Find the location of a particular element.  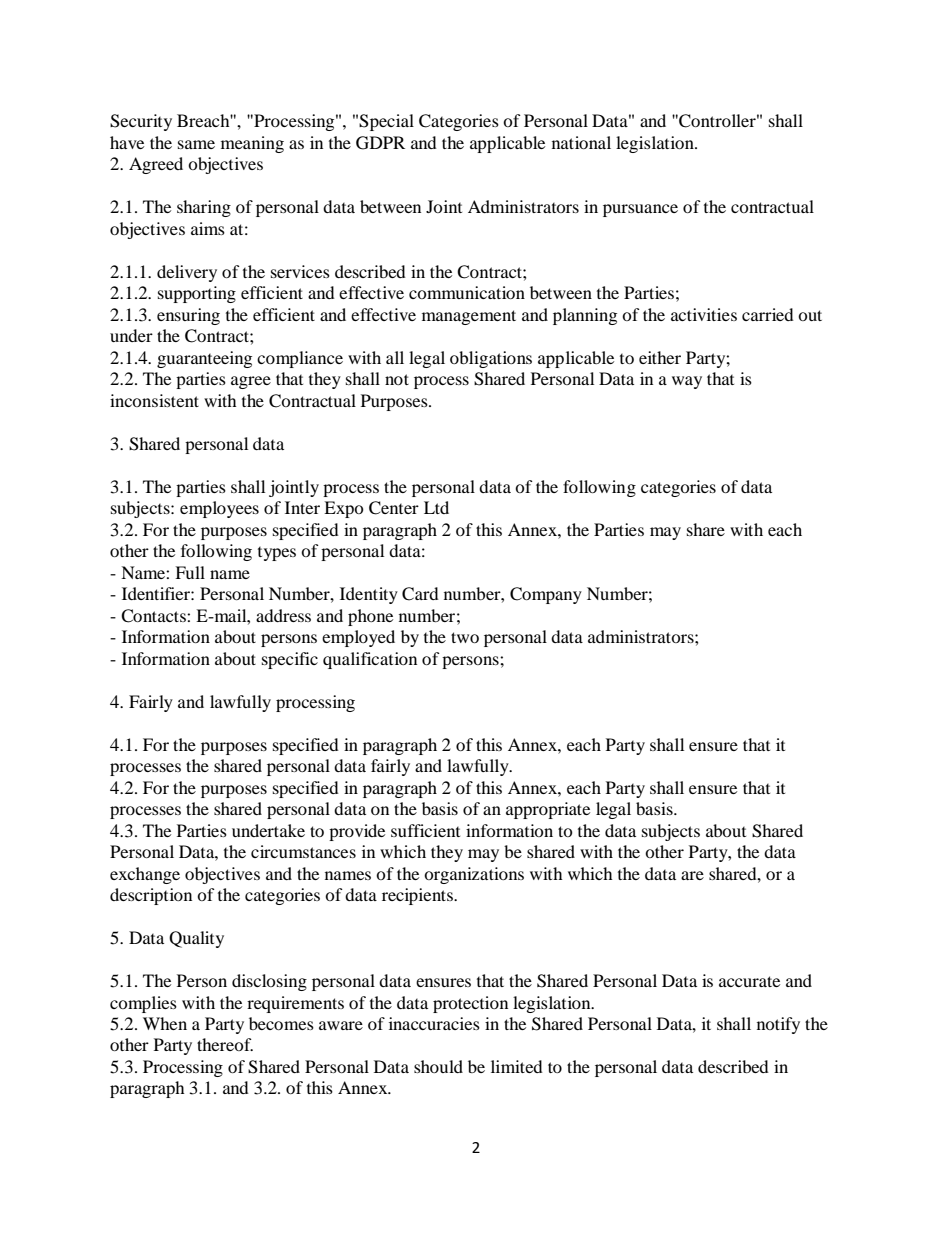

same is located at coordinates (196, 144).
